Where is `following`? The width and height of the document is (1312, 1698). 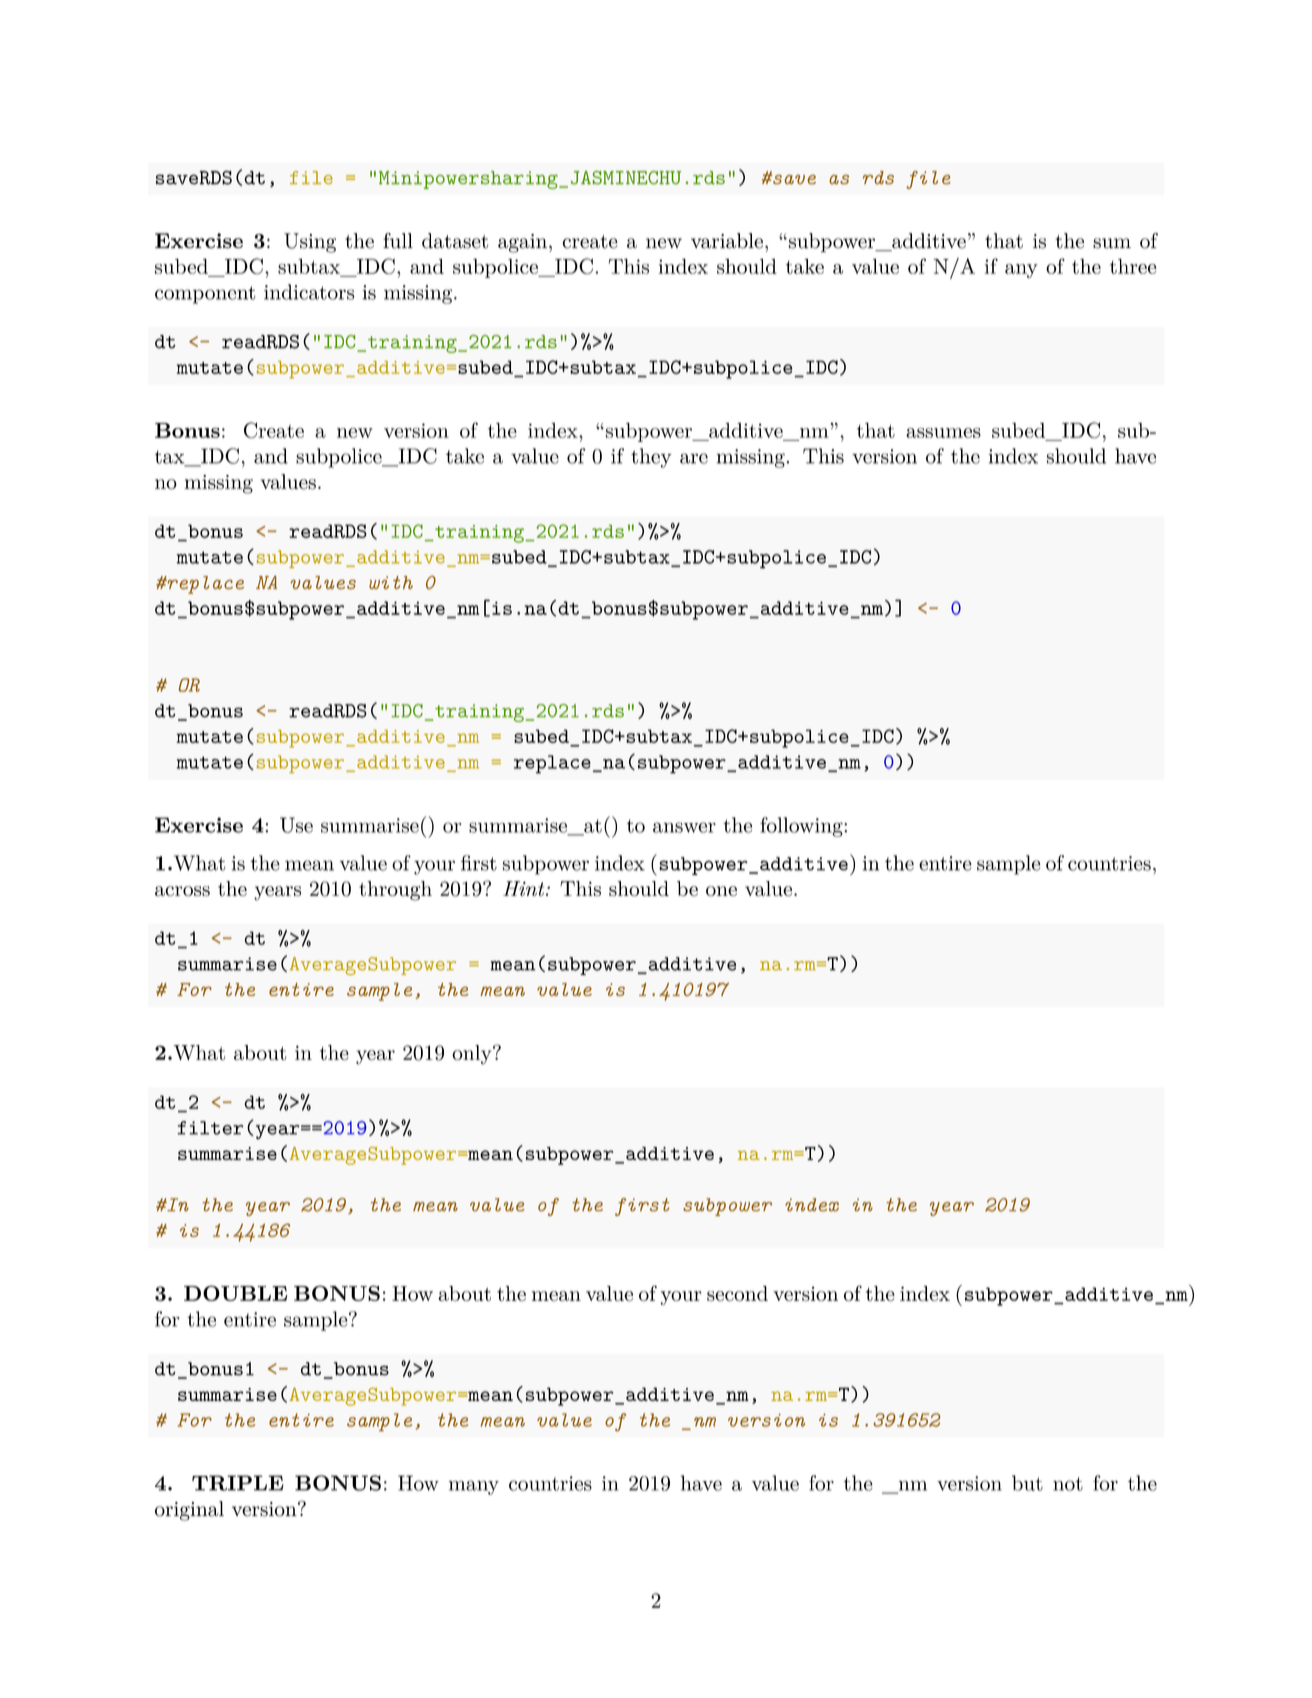
following is located at coordinates (802, 827).
